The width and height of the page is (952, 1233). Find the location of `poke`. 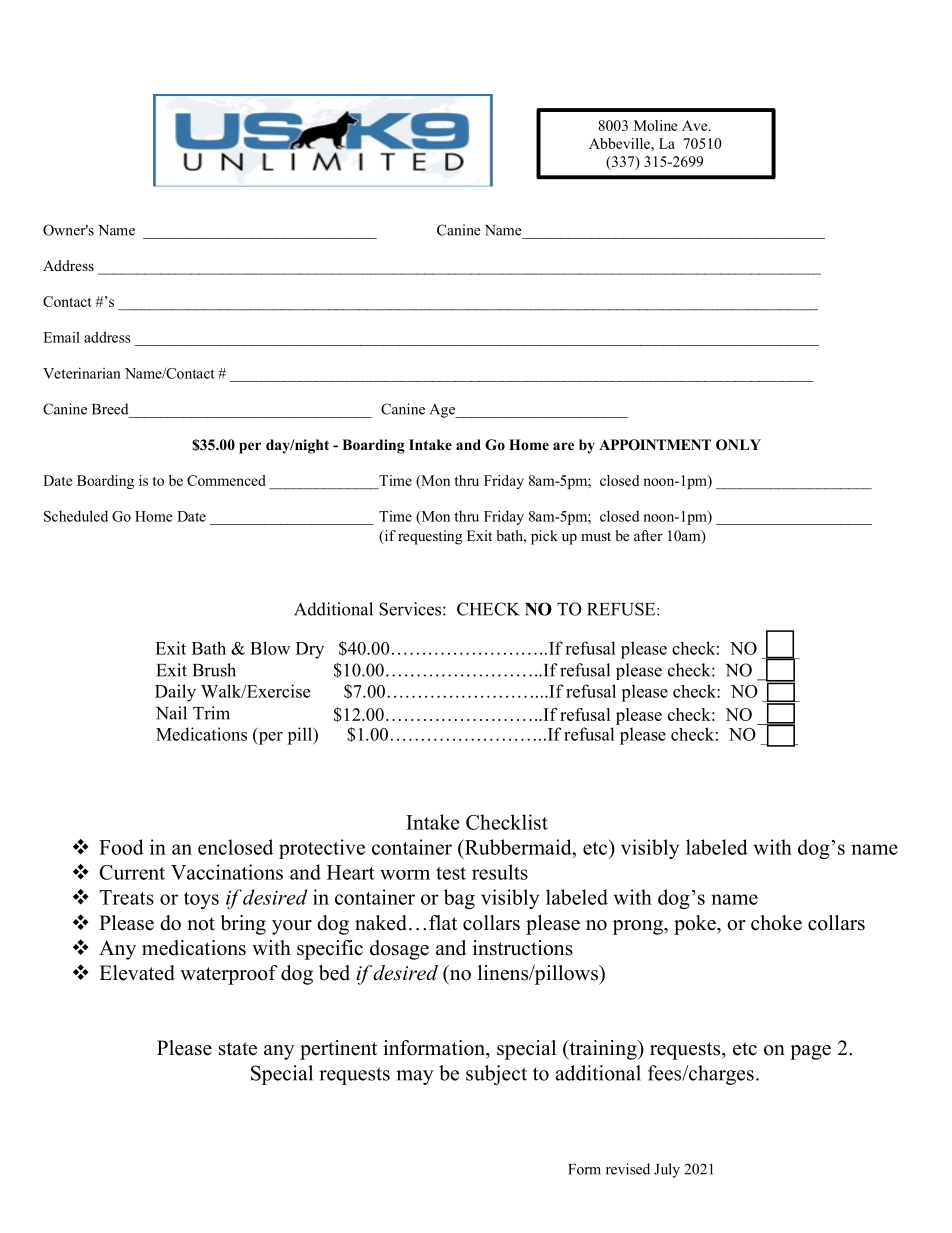

poke is located at coordinates (696, 925).
